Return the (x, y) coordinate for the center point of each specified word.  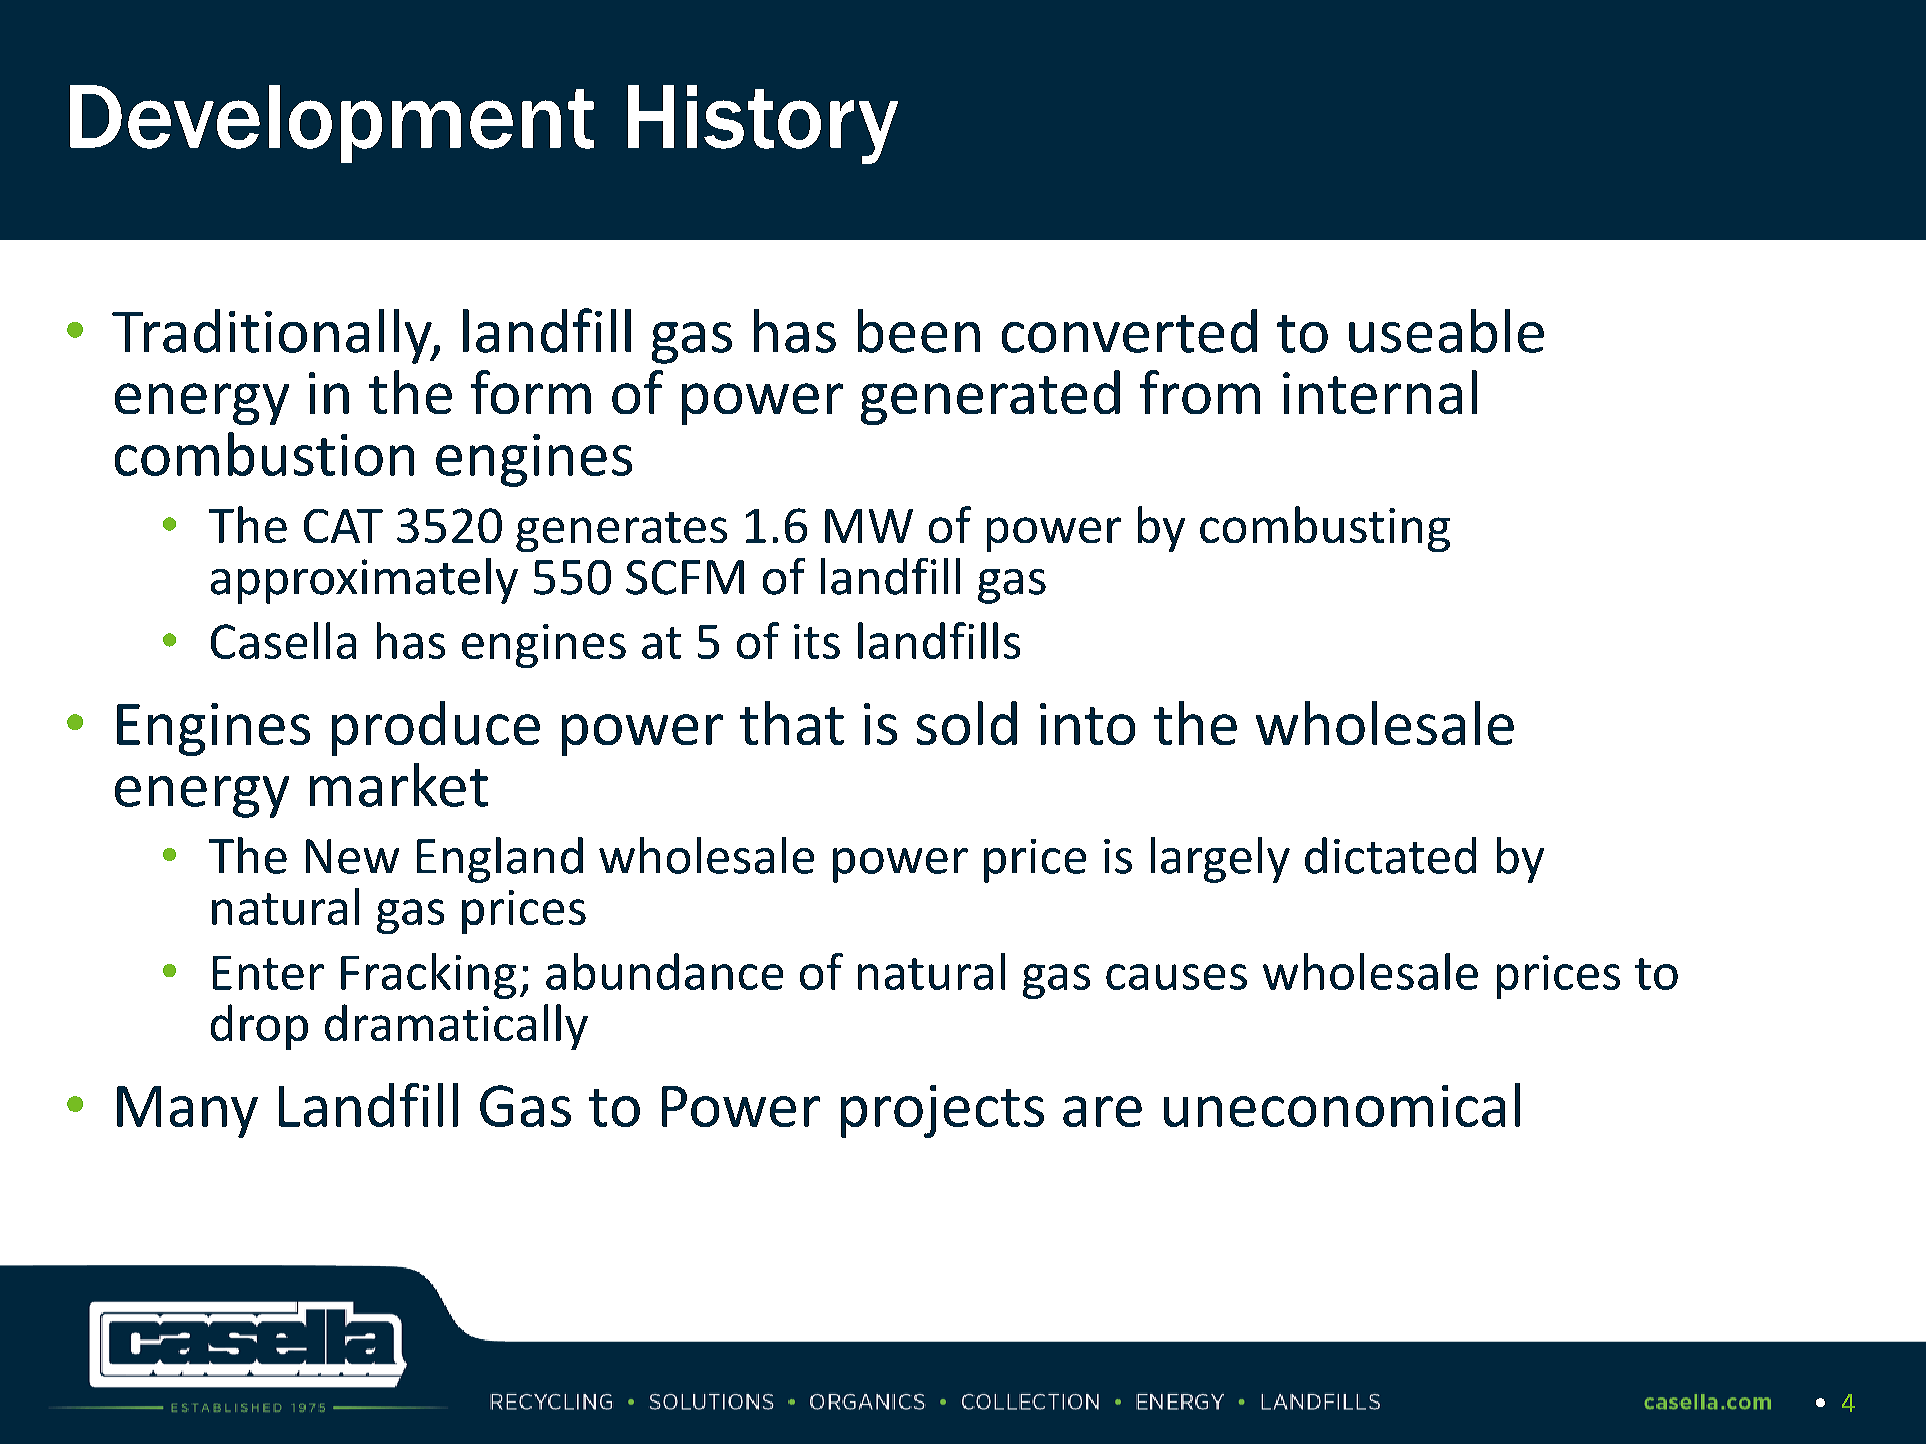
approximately (364, 581)
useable (1446, 331)
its (817, 641)
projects (942, 1111)
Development (332, 124)
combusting (1325, 529)
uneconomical (1342, 1105)
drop (259, 1027)
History (763, 124)
